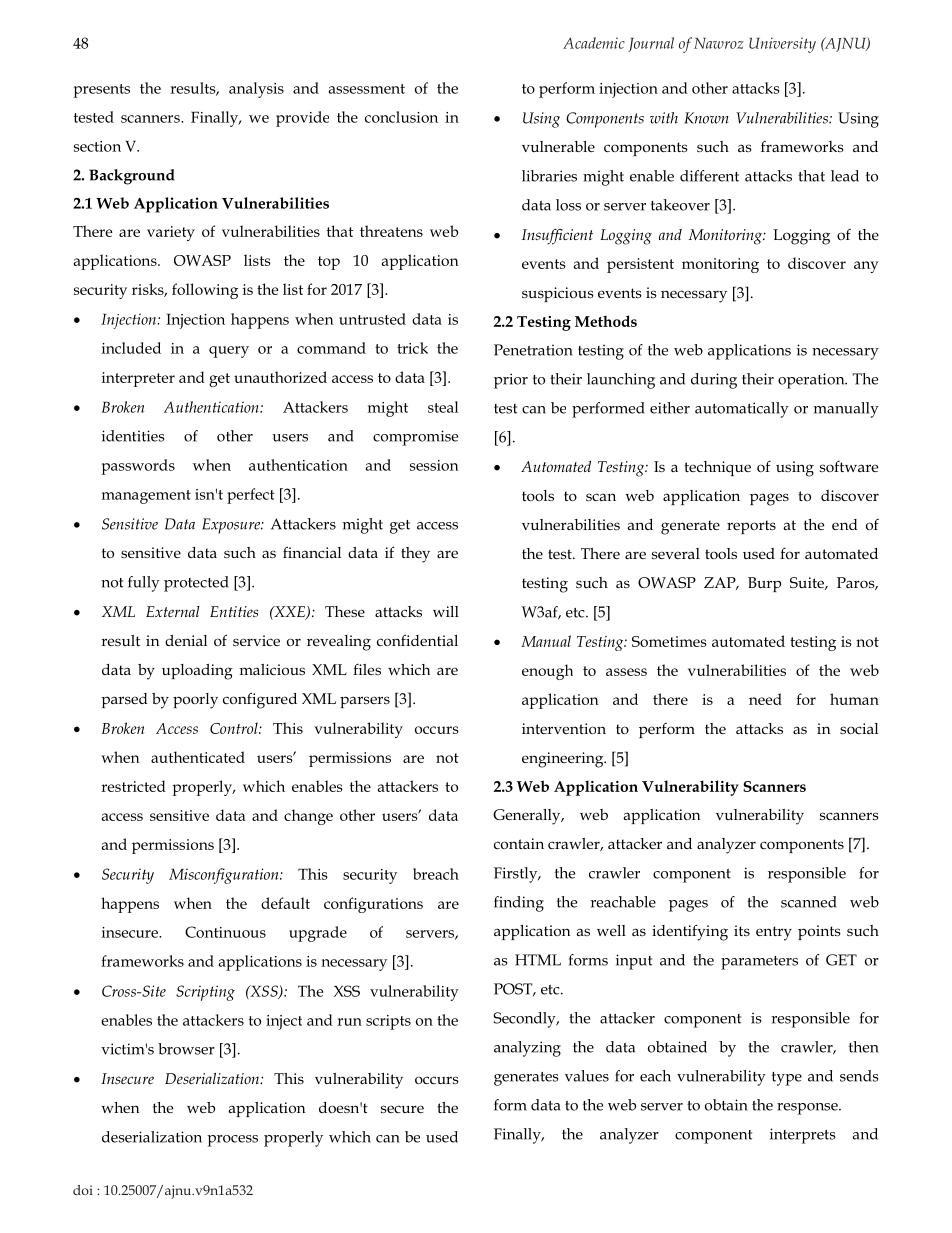 The width and height of the document is (952, 1233). I want to click on restricted, so click(133, 786).
